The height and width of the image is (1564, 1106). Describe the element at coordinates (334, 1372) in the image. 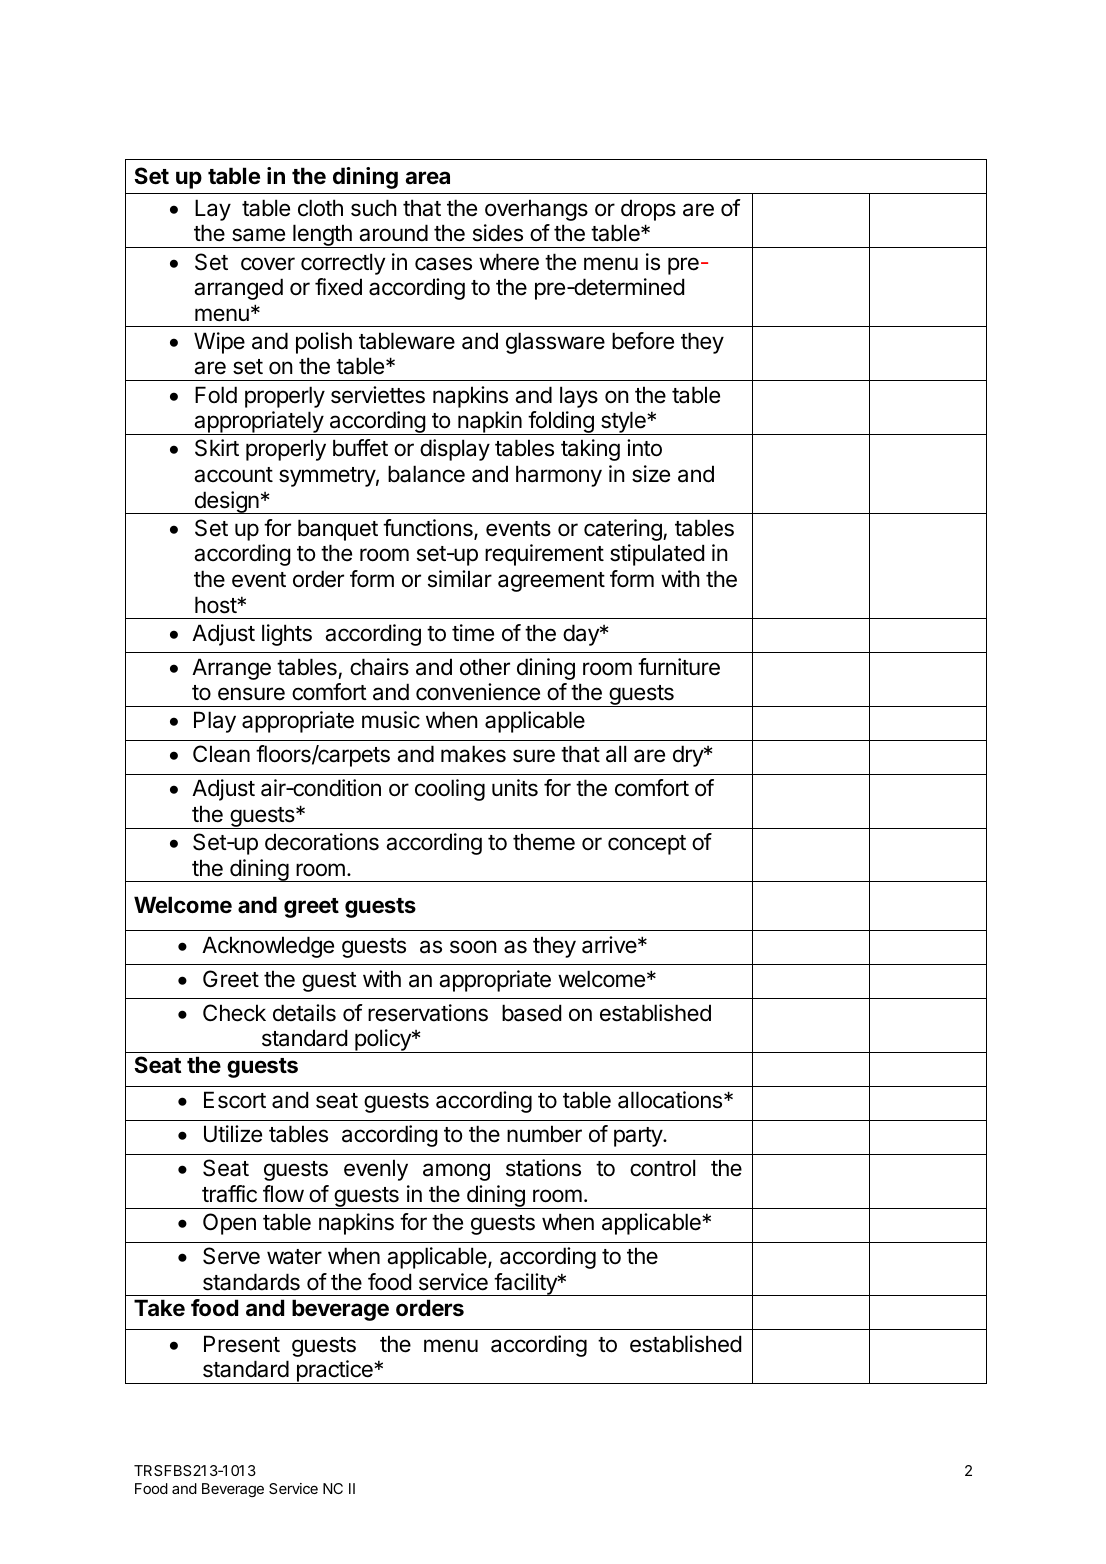

I see `practice` at that location.
